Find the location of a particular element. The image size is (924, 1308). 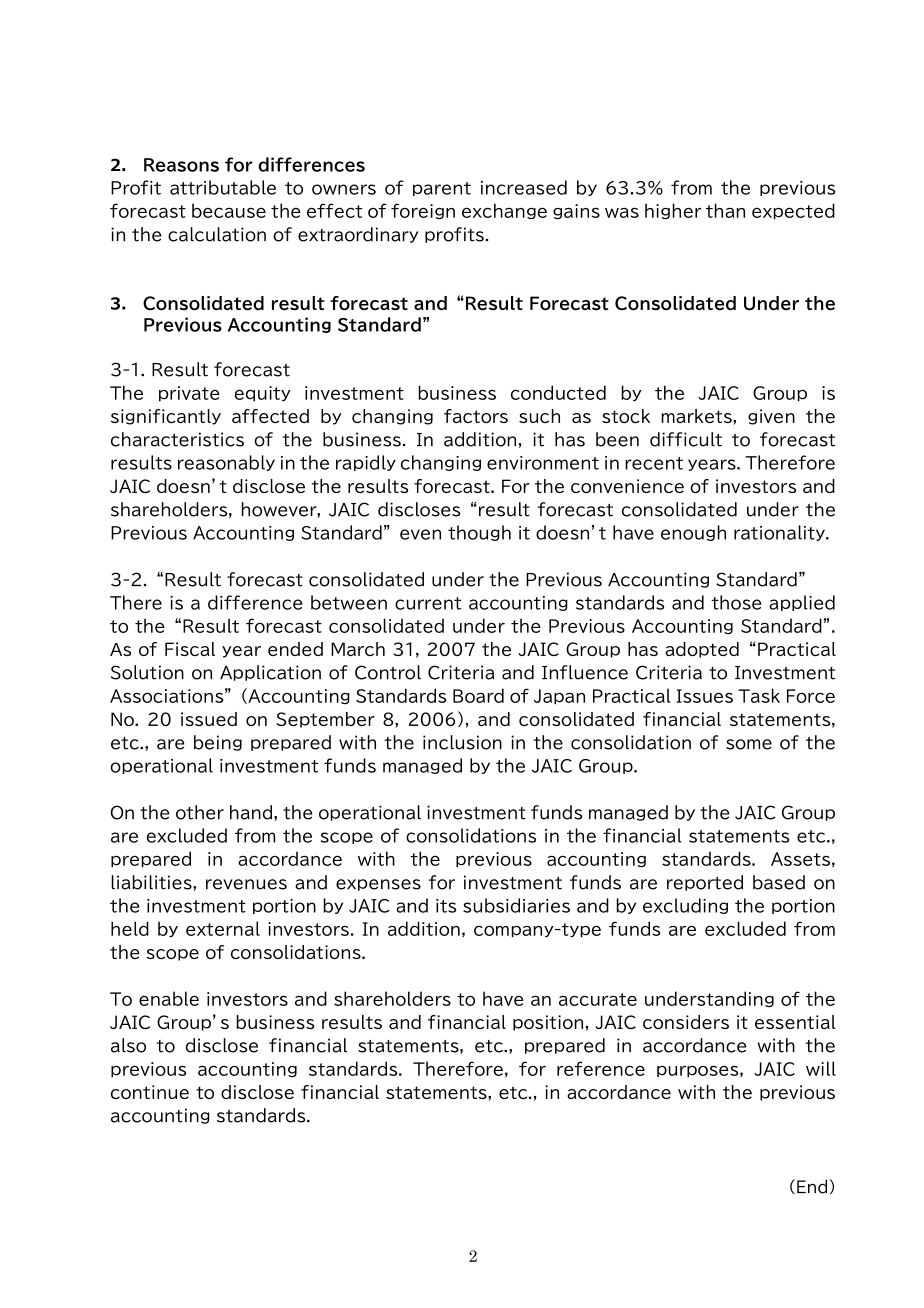

some is located at coordinates (749, 744).
